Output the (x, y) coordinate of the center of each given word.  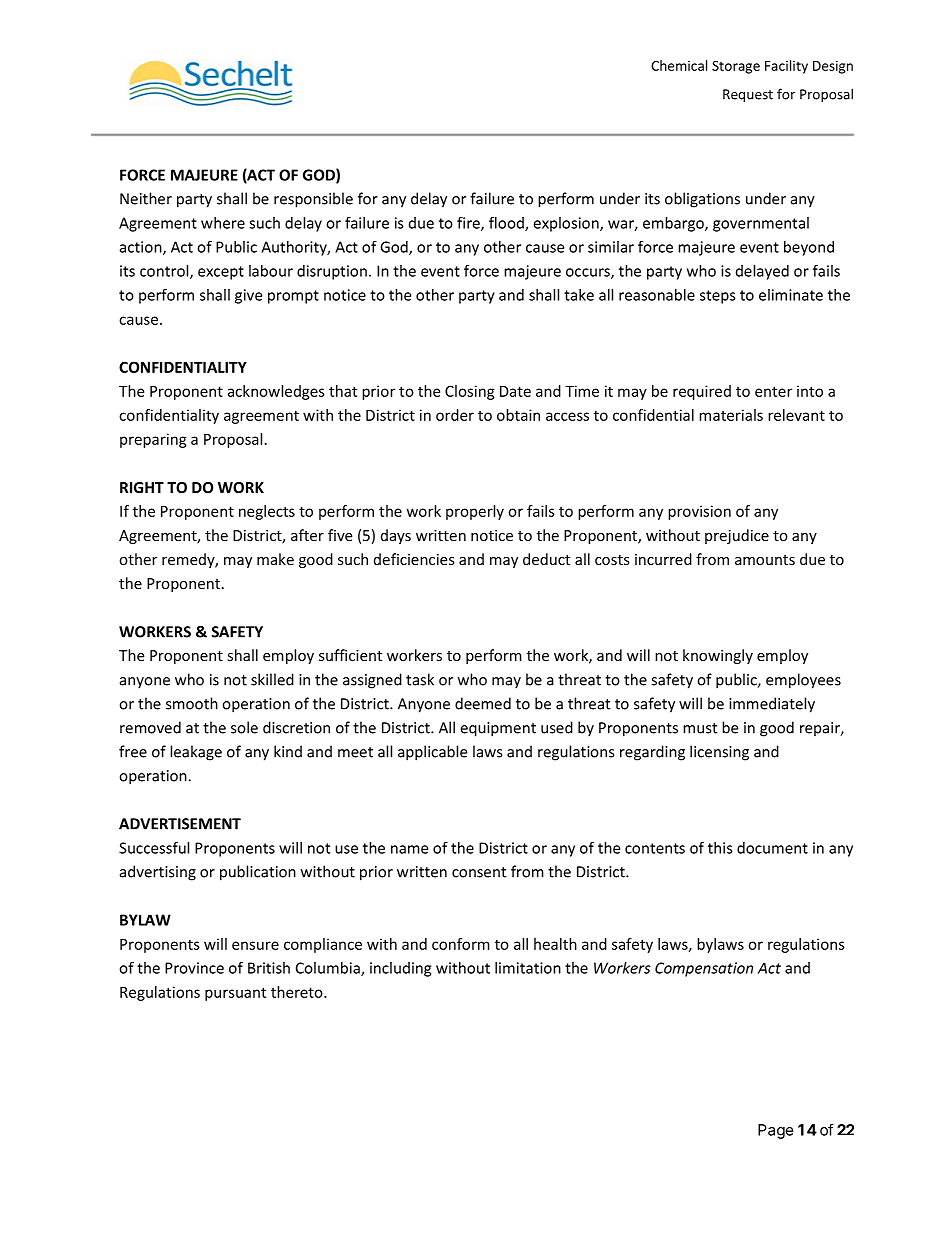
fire (469, 223)
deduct (546, 559)
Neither (146, 198)
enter (773, 391)
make (275, 559)
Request (748, 95)
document (772, 848)
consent (479, 872)
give (248, 296)
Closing (470, 392)
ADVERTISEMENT (180, 824)
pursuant (235, 994)
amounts (765, 560)
